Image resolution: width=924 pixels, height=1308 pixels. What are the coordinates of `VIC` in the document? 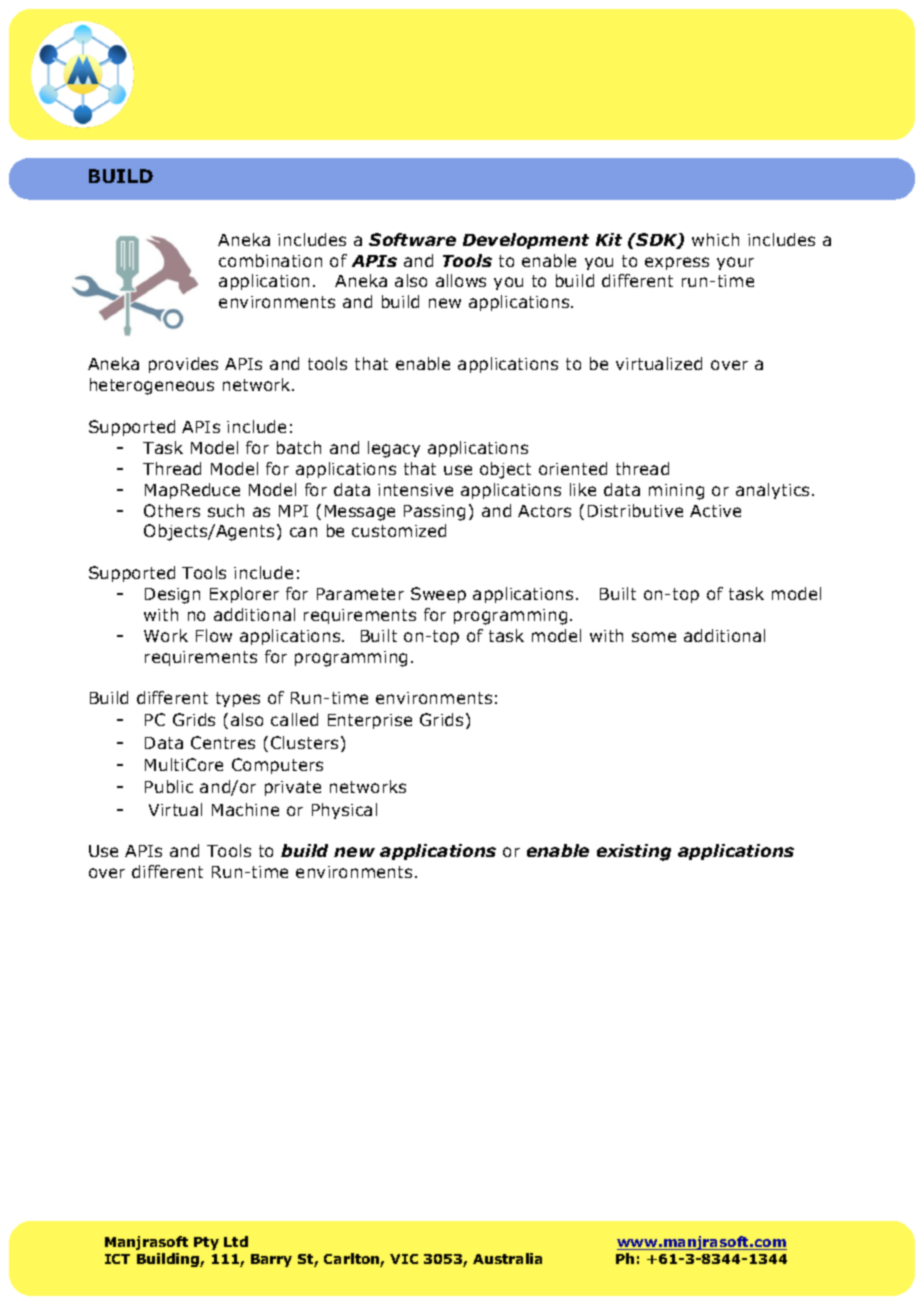 It's located at (404, 1259).
